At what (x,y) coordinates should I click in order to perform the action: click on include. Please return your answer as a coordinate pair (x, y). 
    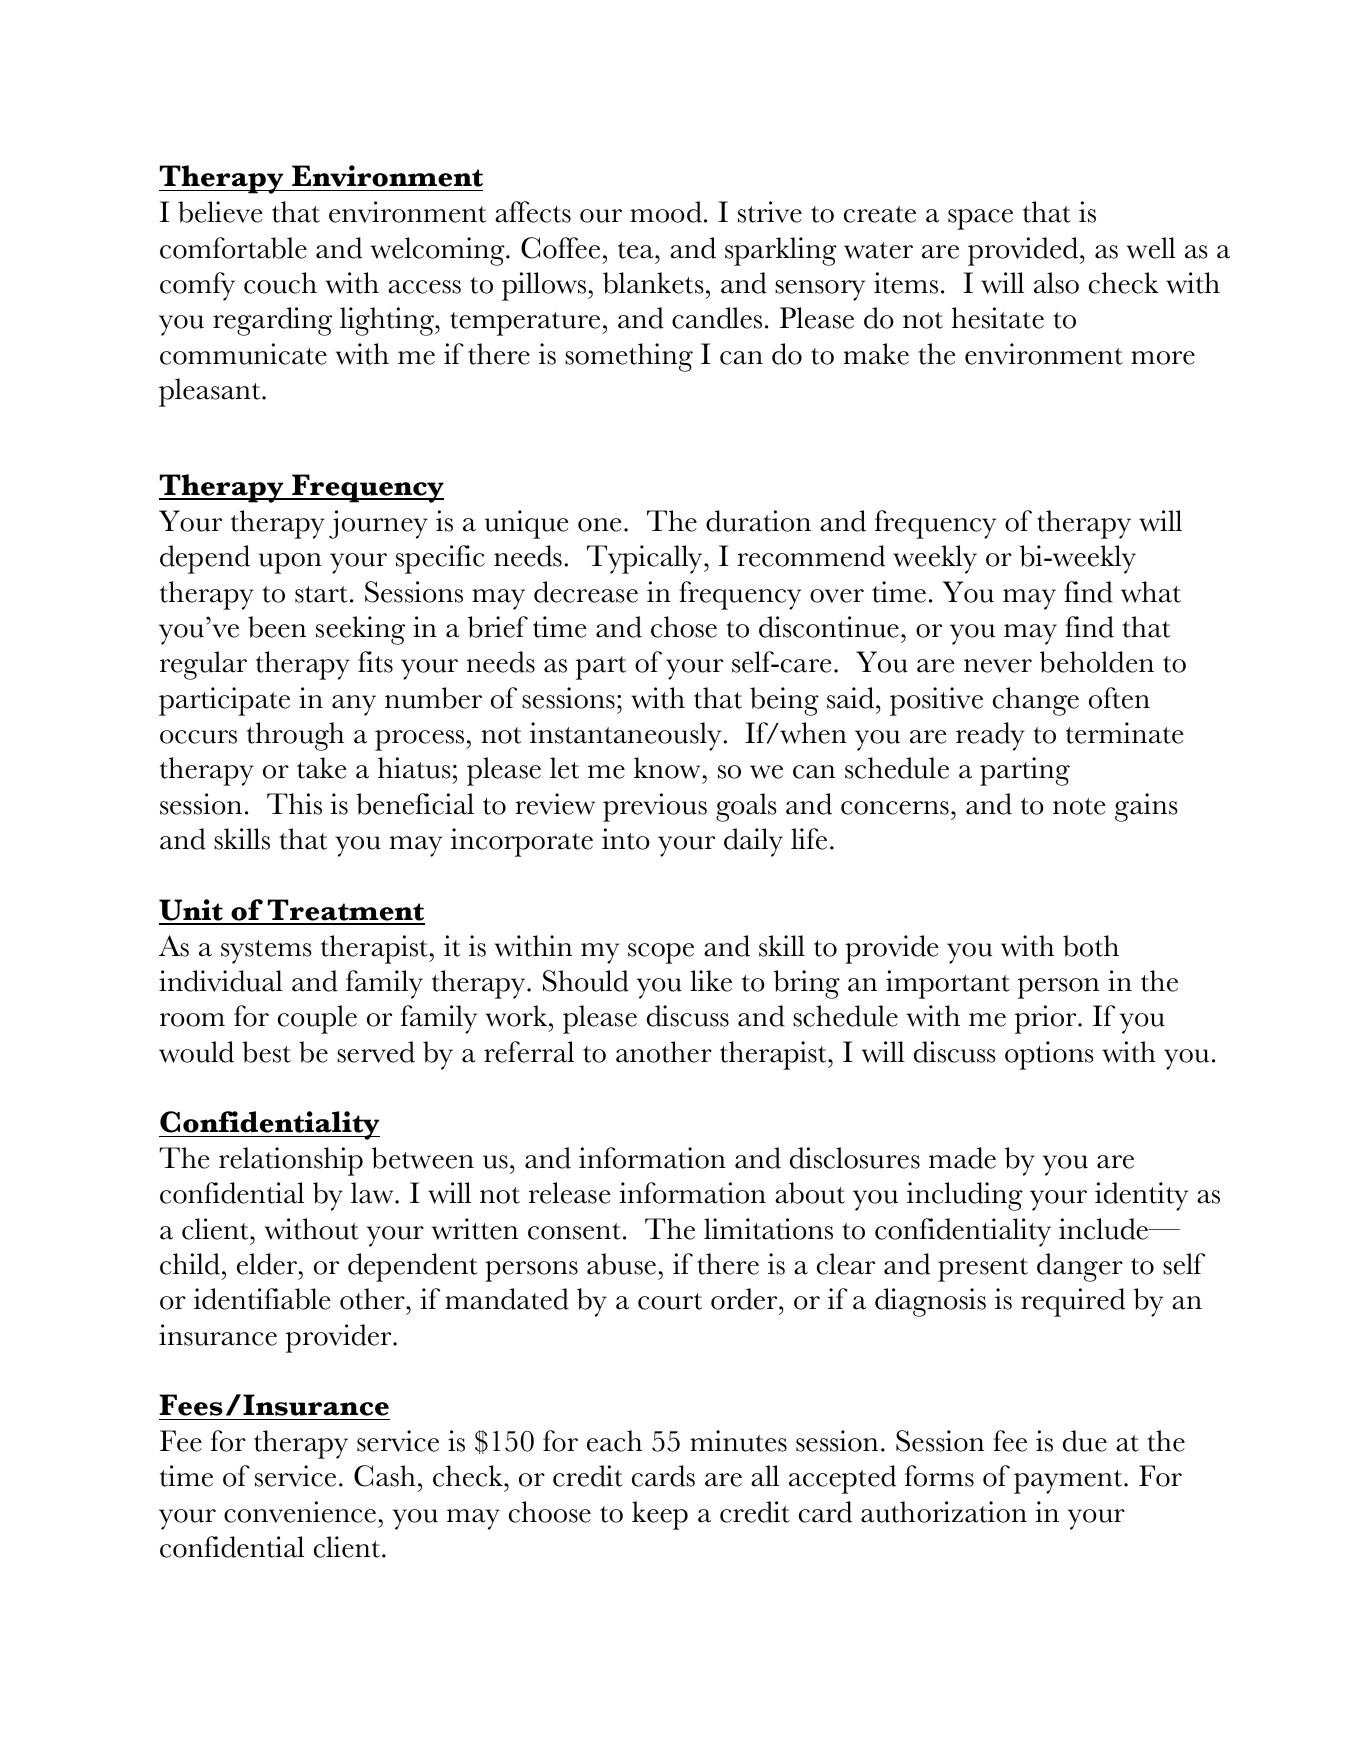
    Looking at the image, I should click on (1104, 1229).
